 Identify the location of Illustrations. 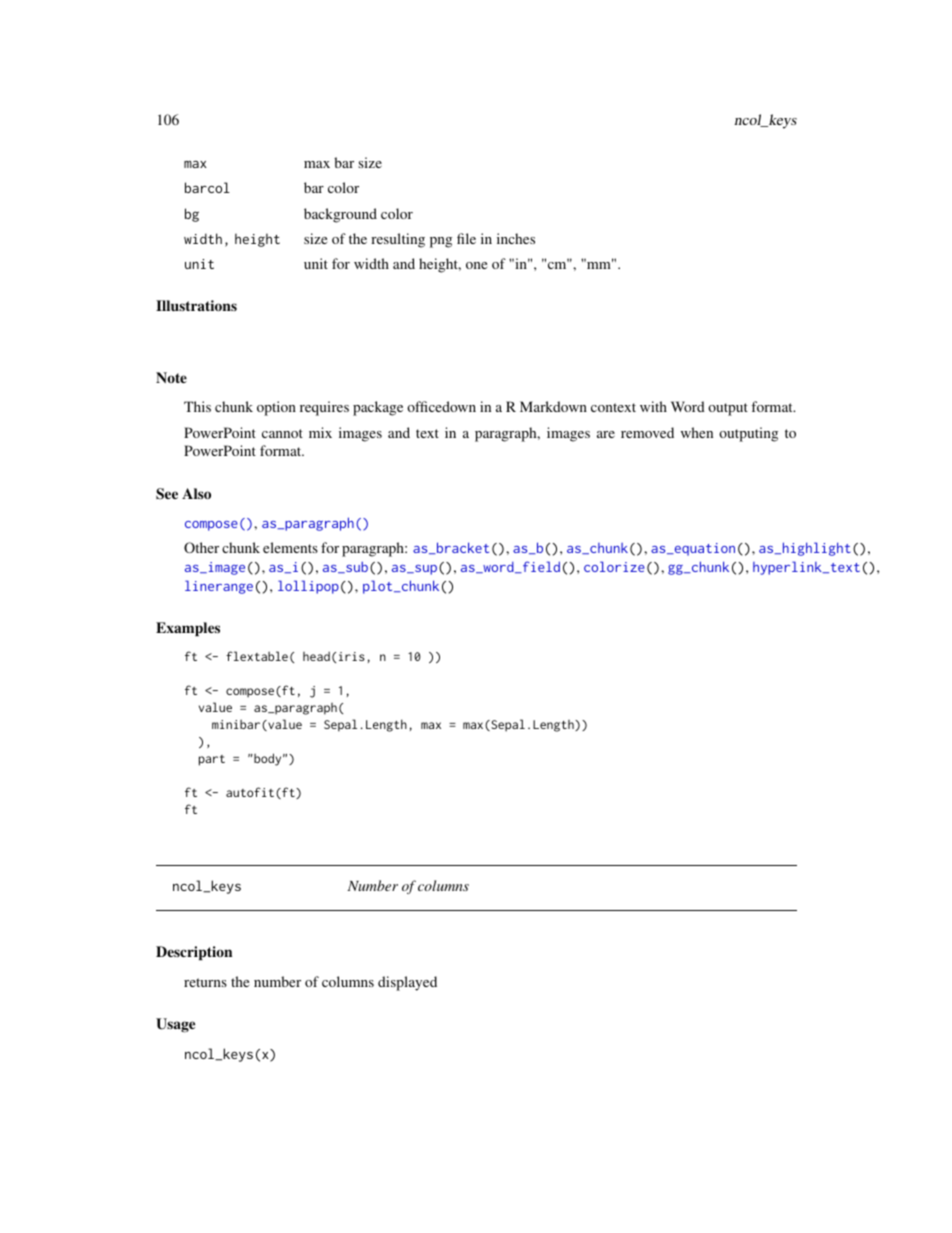
(196, 305).
